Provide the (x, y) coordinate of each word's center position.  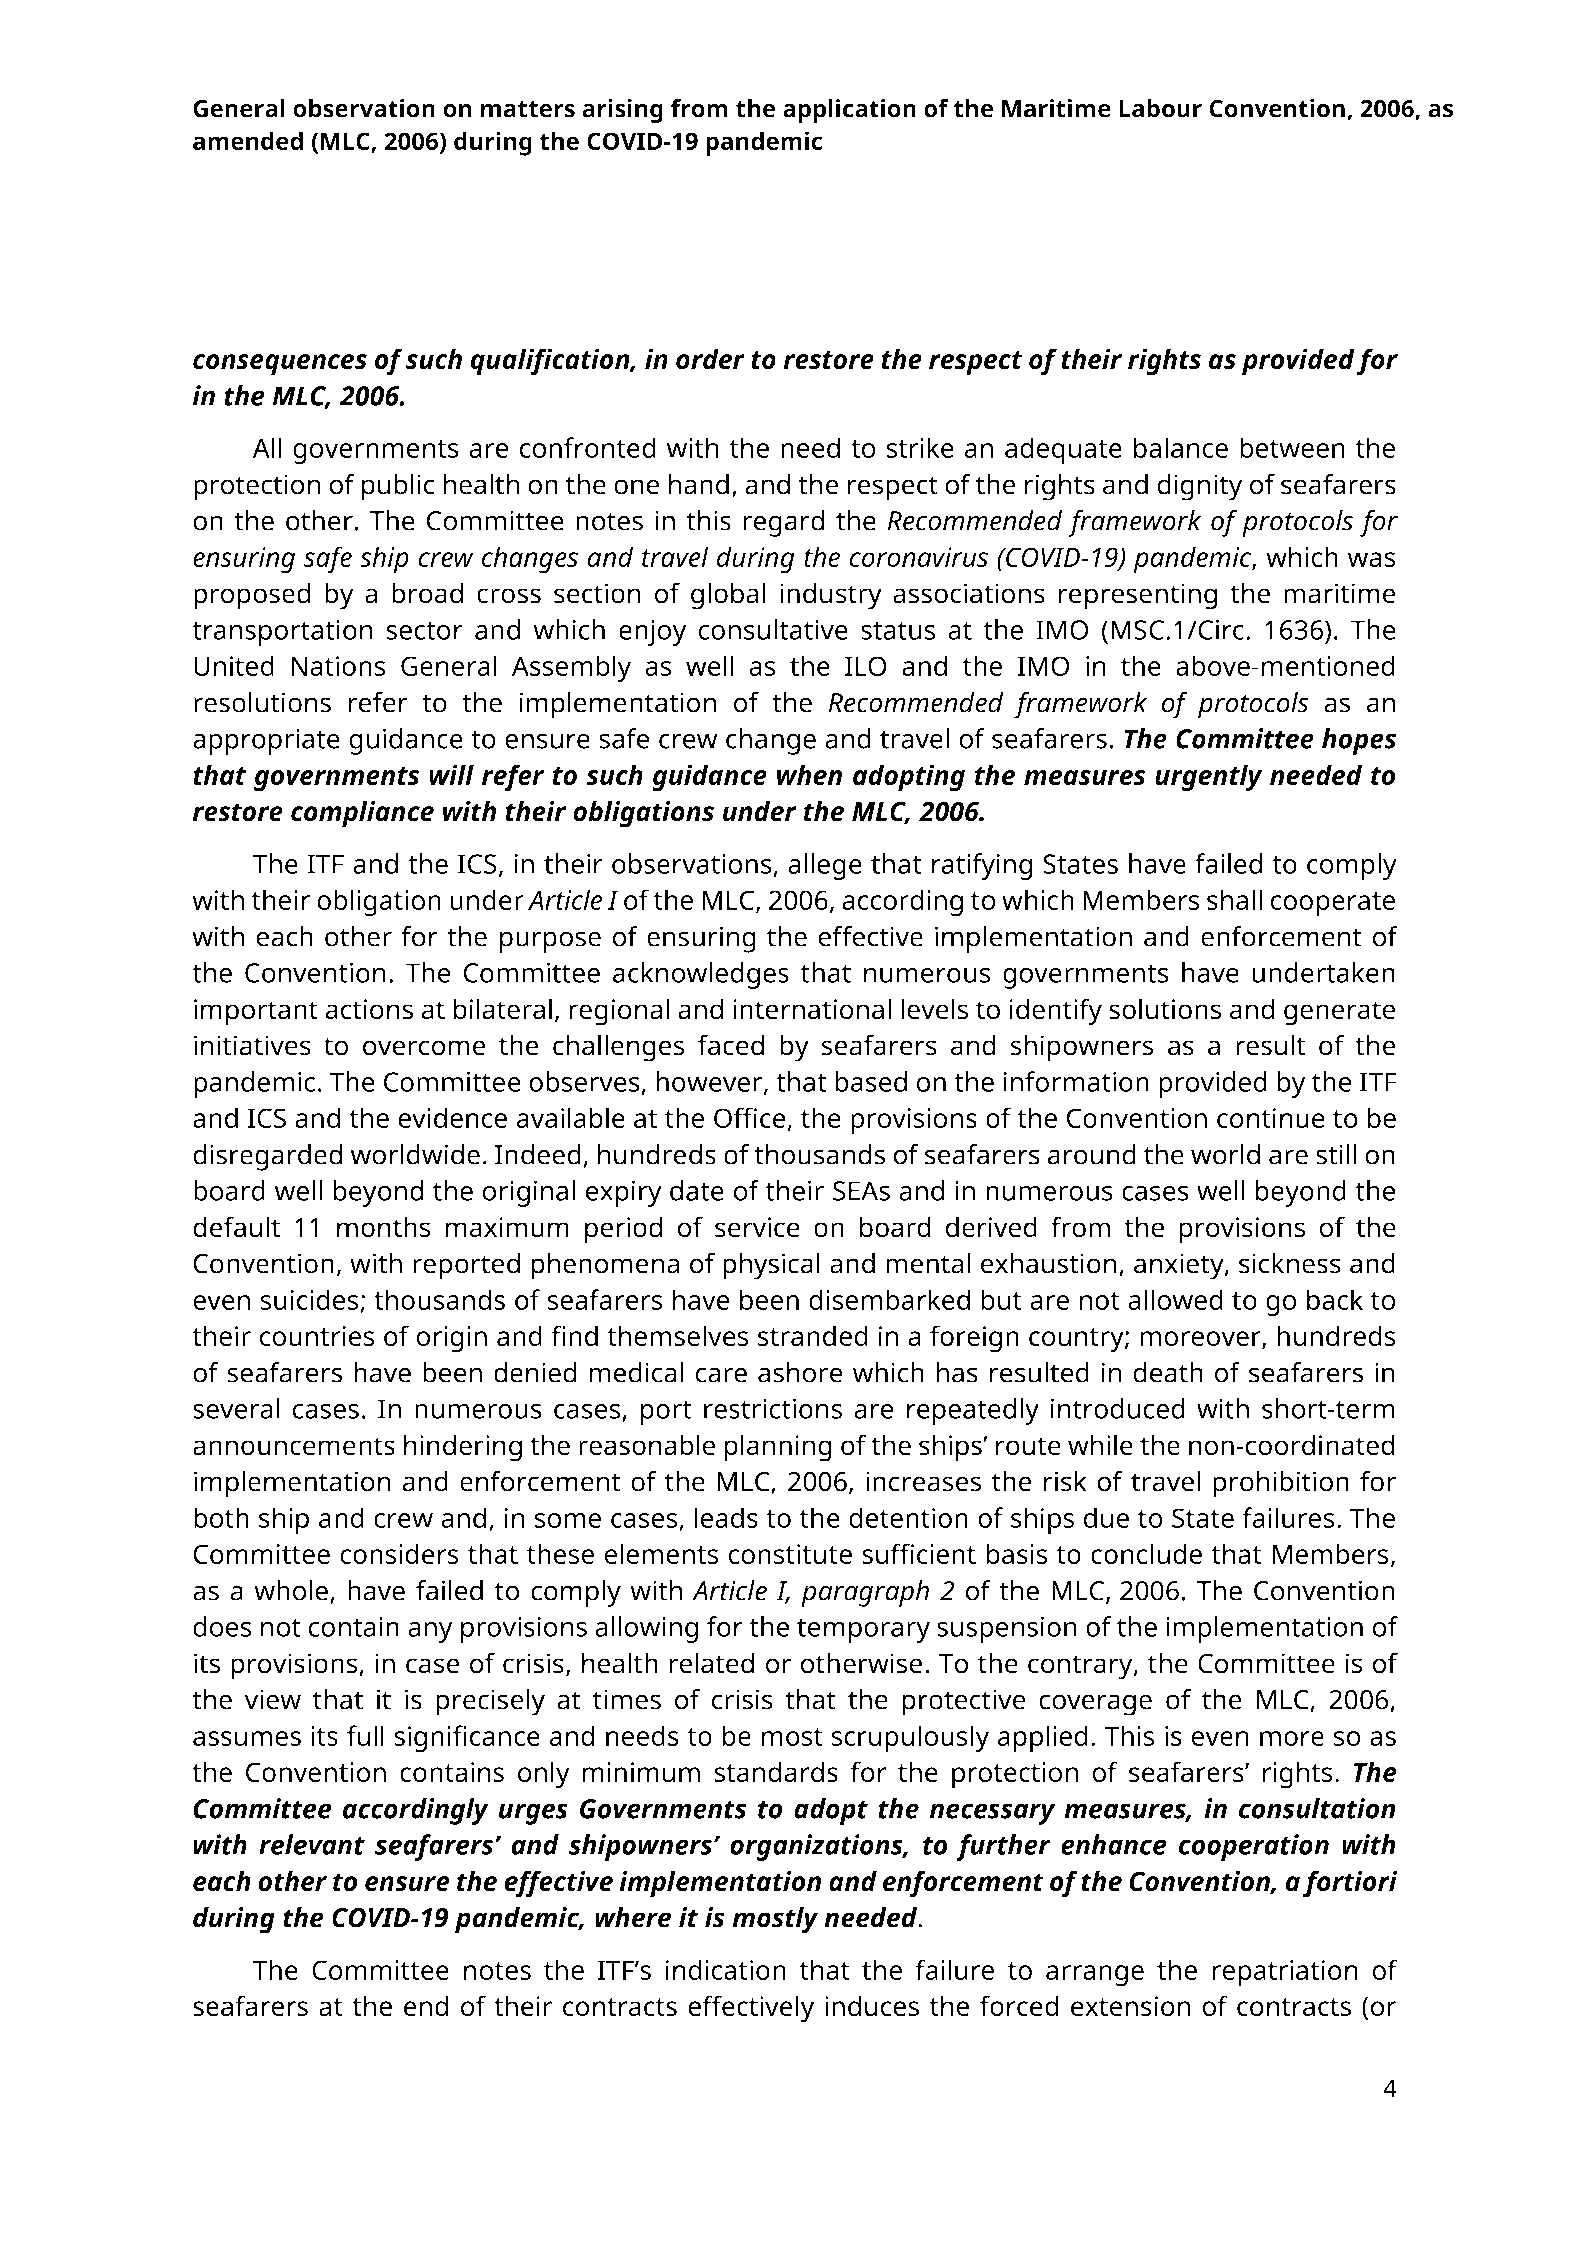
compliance (362, 814)
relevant (312, 1844)
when (809, 775)
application (849, 111)
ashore (800, 1372)
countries (317, 1336)
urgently (1209, 778)
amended (248, 140)
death (1168, 1372)
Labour (1160, 108)
